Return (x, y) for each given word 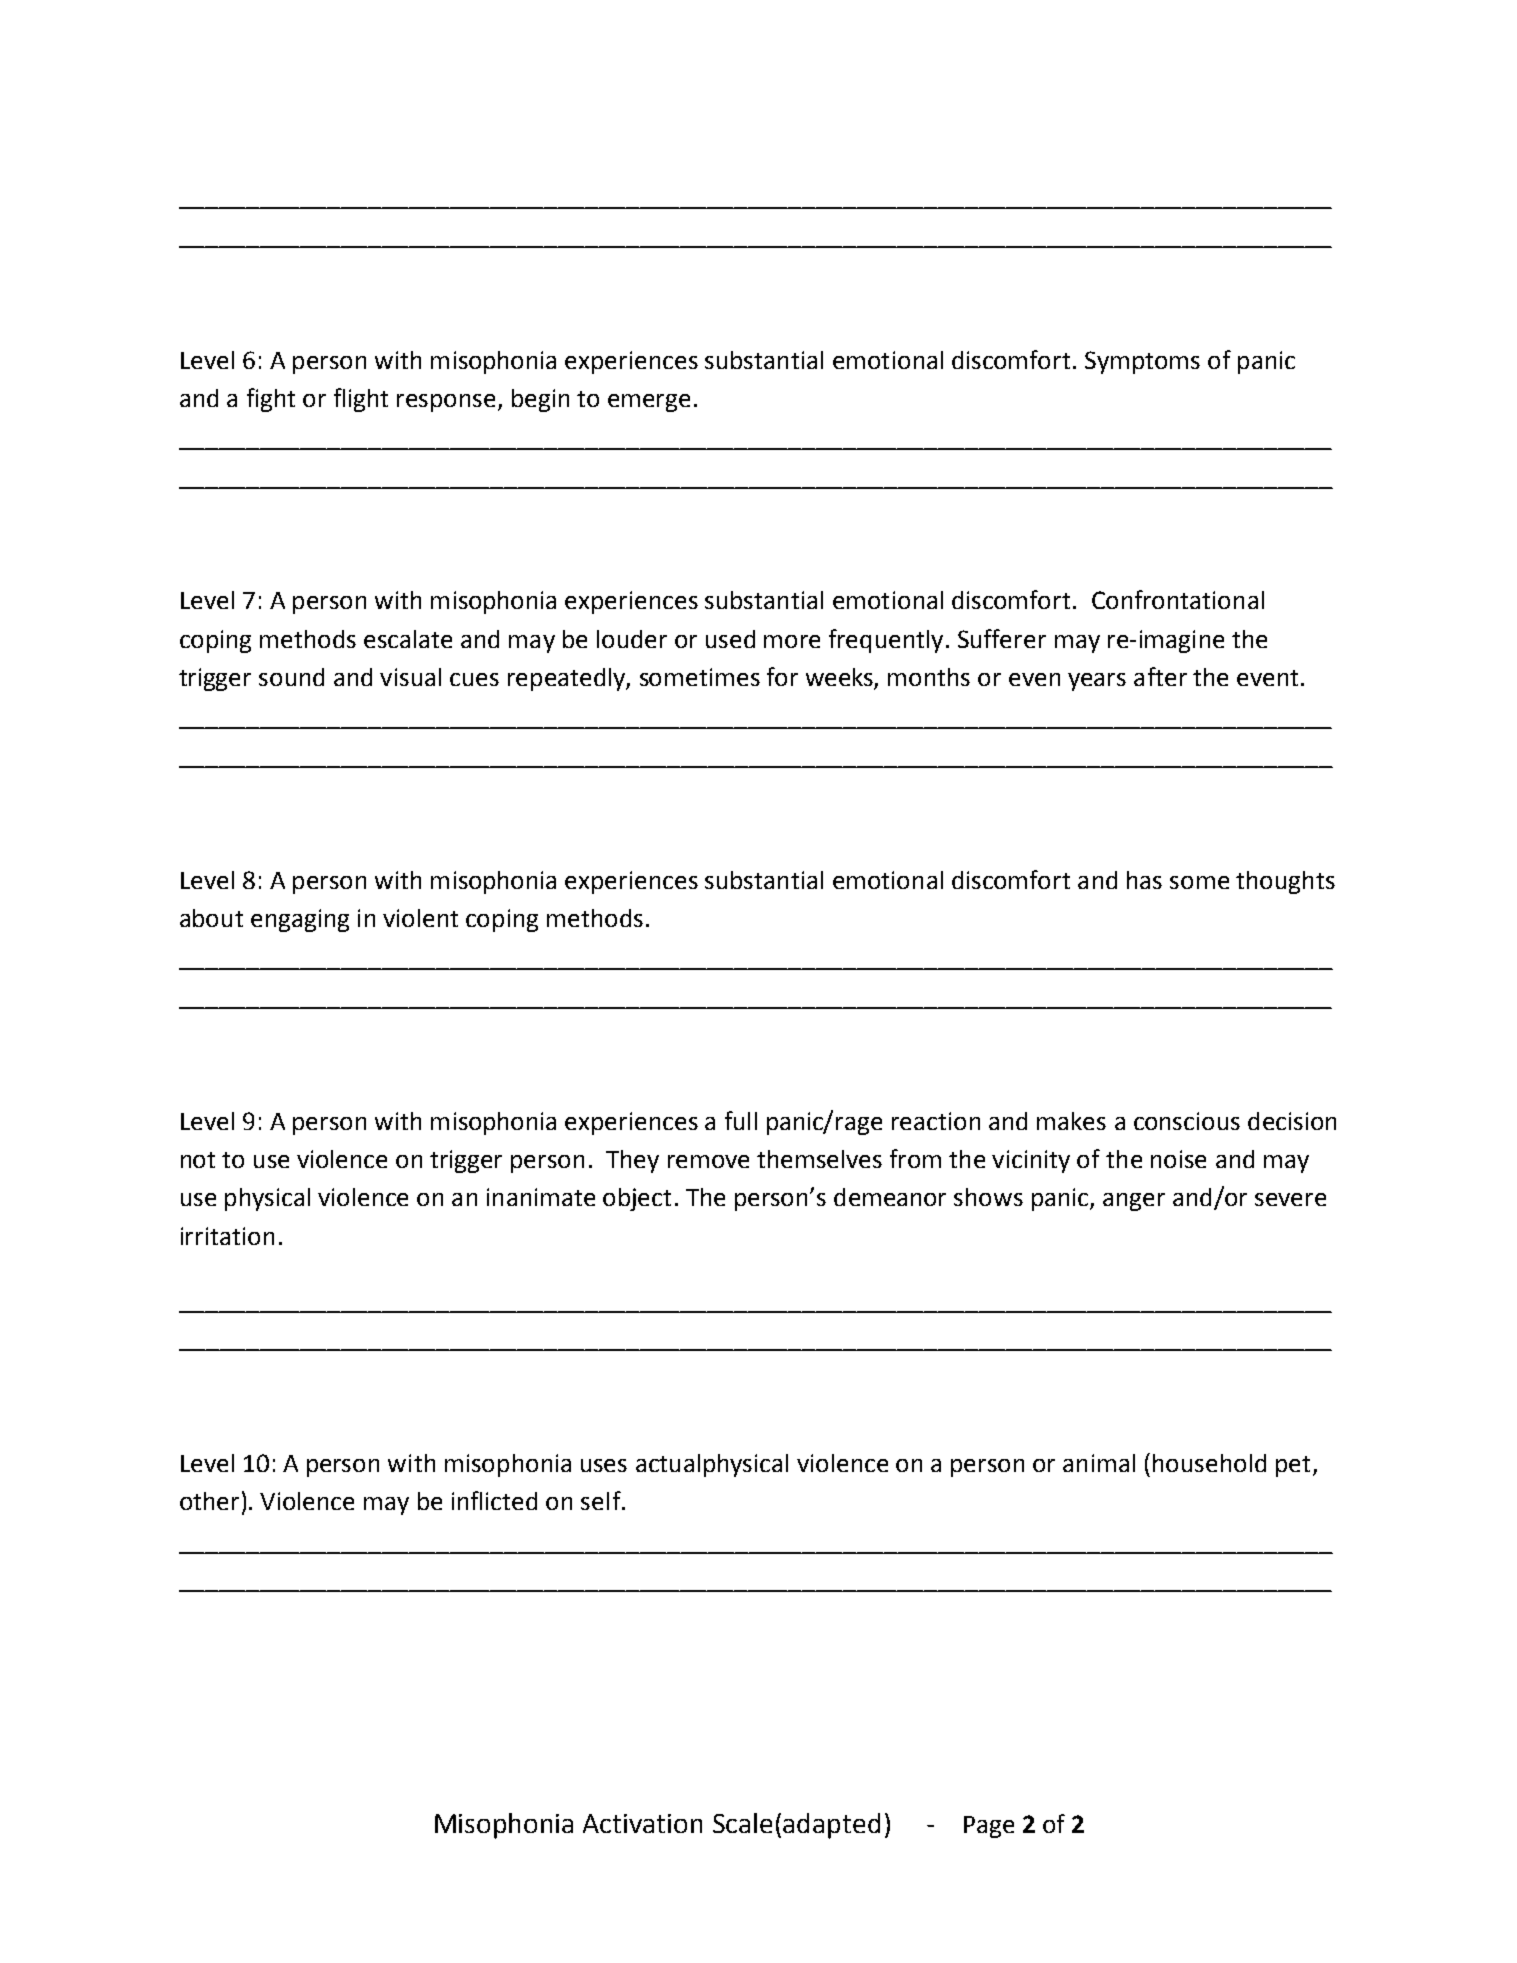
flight (361, 400)
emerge (649, 403)
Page (989, 1827)
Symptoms (1142, 362)
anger (1134, 1202)
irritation (227, 1236)
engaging (300, 920)
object (637, 1199)
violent (420, 918)
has (1144, 880)
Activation (642, 1823)
